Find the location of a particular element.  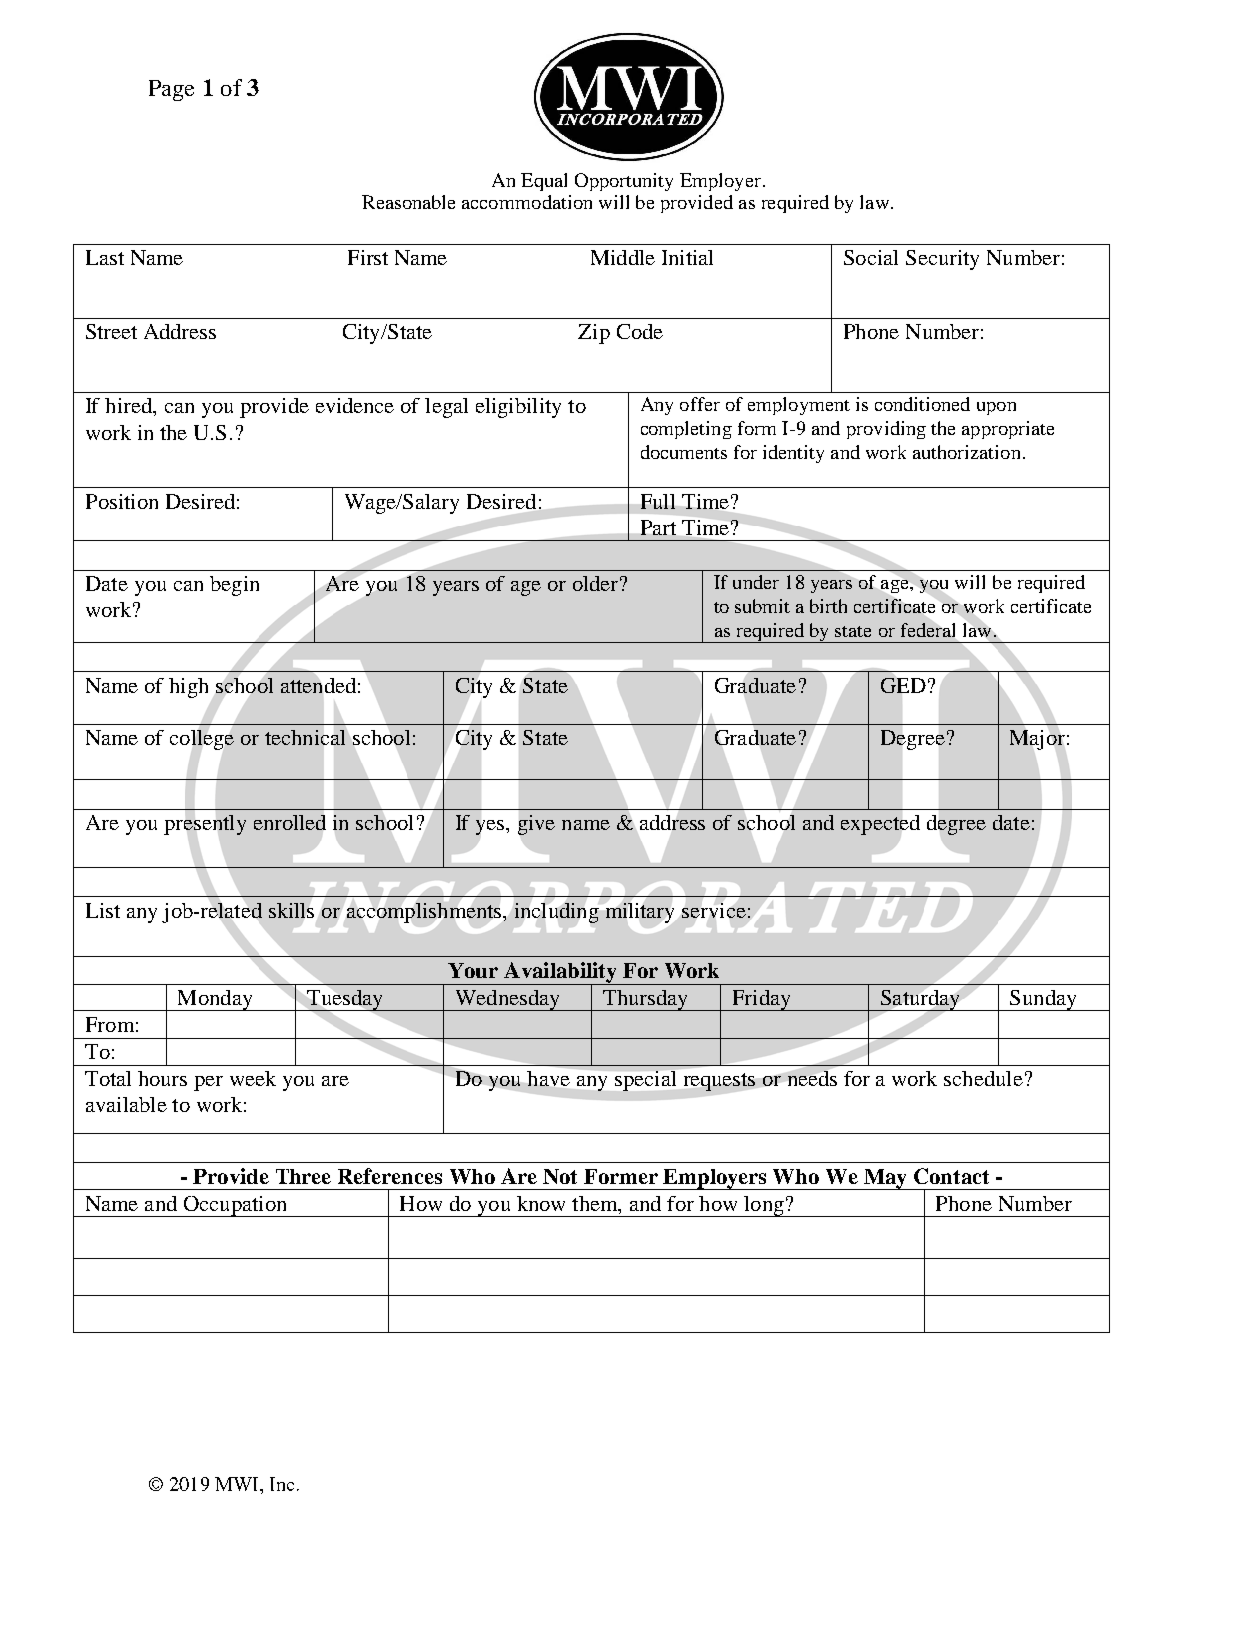

Occupation is located at coordinates (235, 1206).
